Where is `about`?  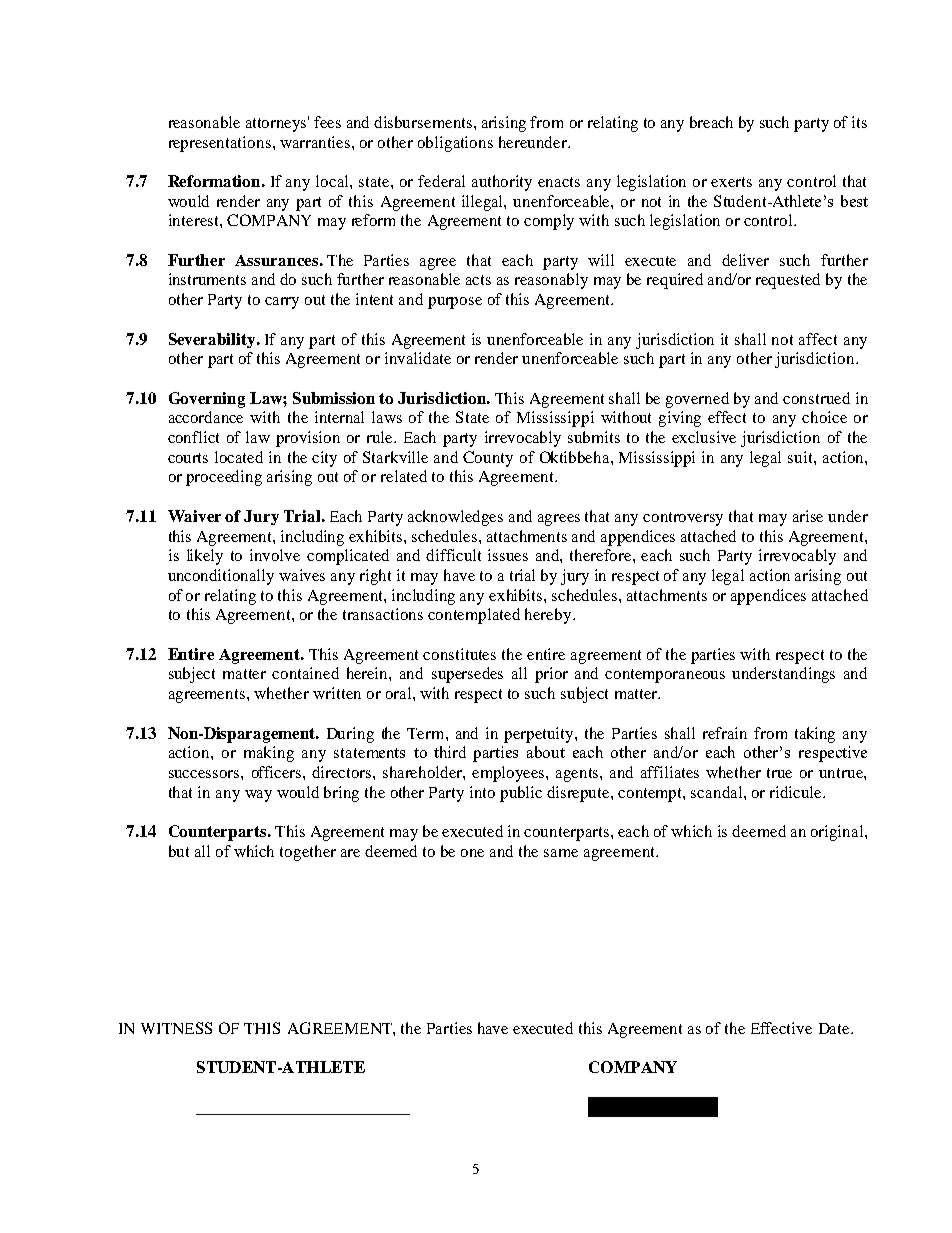
about is located at coordinates (546, 752).
